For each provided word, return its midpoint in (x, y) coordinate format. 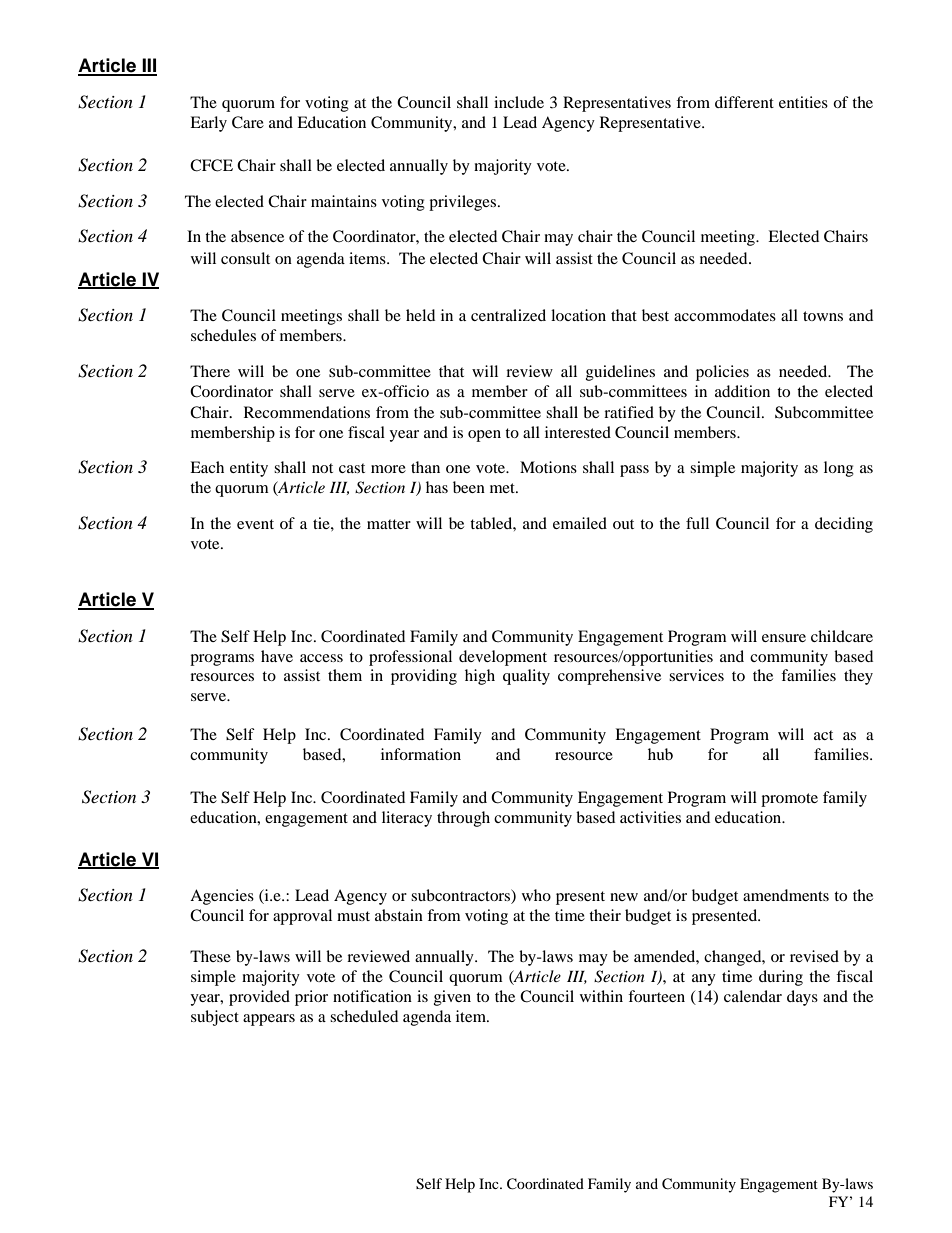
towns (823, 316)
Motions (548, 467)
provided (259, 998)
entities (803, 102)
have (277, 656)
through (463, 819)
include (519, 102)
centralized (508, 315)
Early (208, 124)
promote (789, 800)
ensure (784, 638)
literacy (407, 819)
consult (245, 258)
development (503, 658)
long (839, 469)
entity (249, 469)
